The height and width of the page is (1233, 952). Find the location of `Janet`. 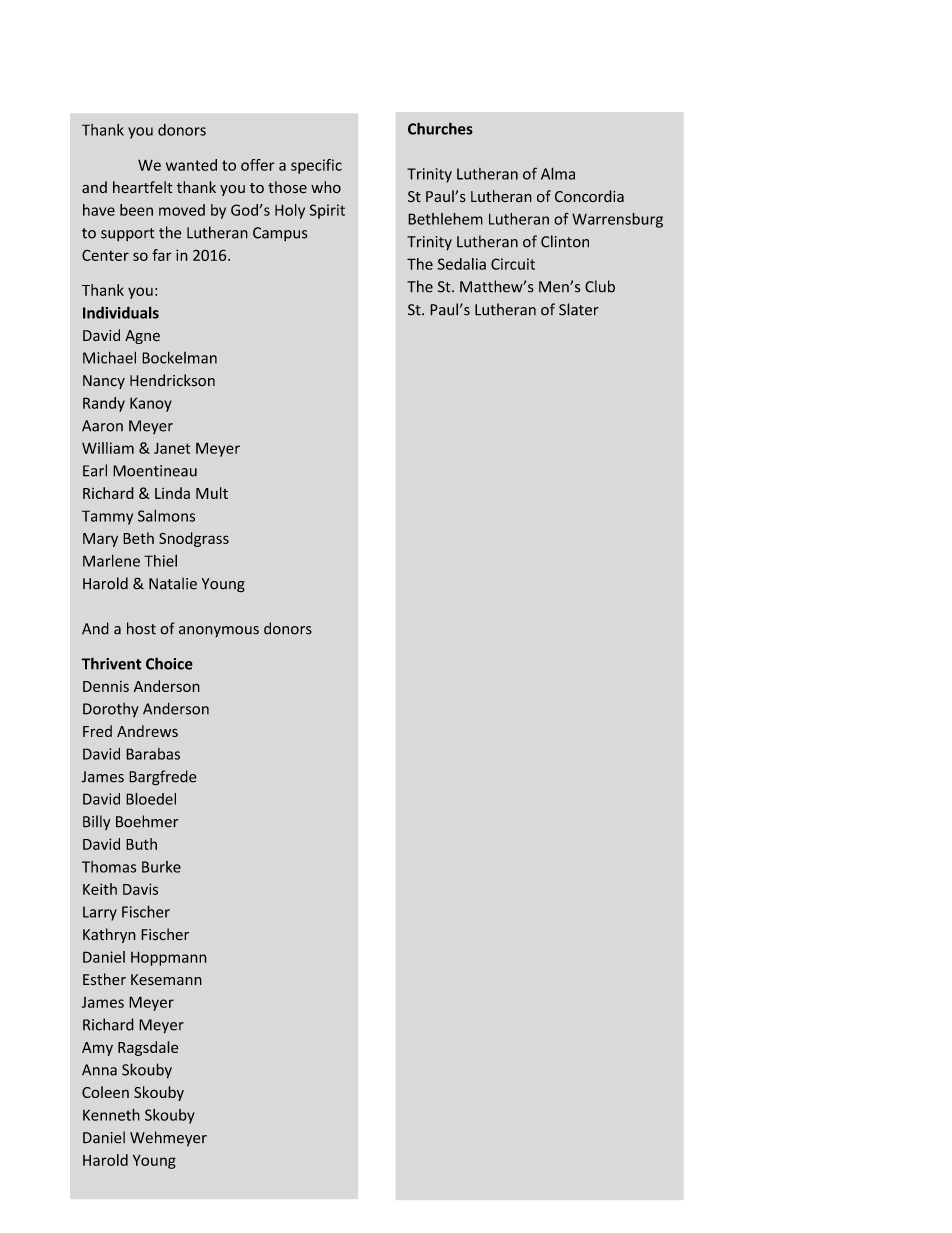

Janet is located at coordinates (172, 448).
